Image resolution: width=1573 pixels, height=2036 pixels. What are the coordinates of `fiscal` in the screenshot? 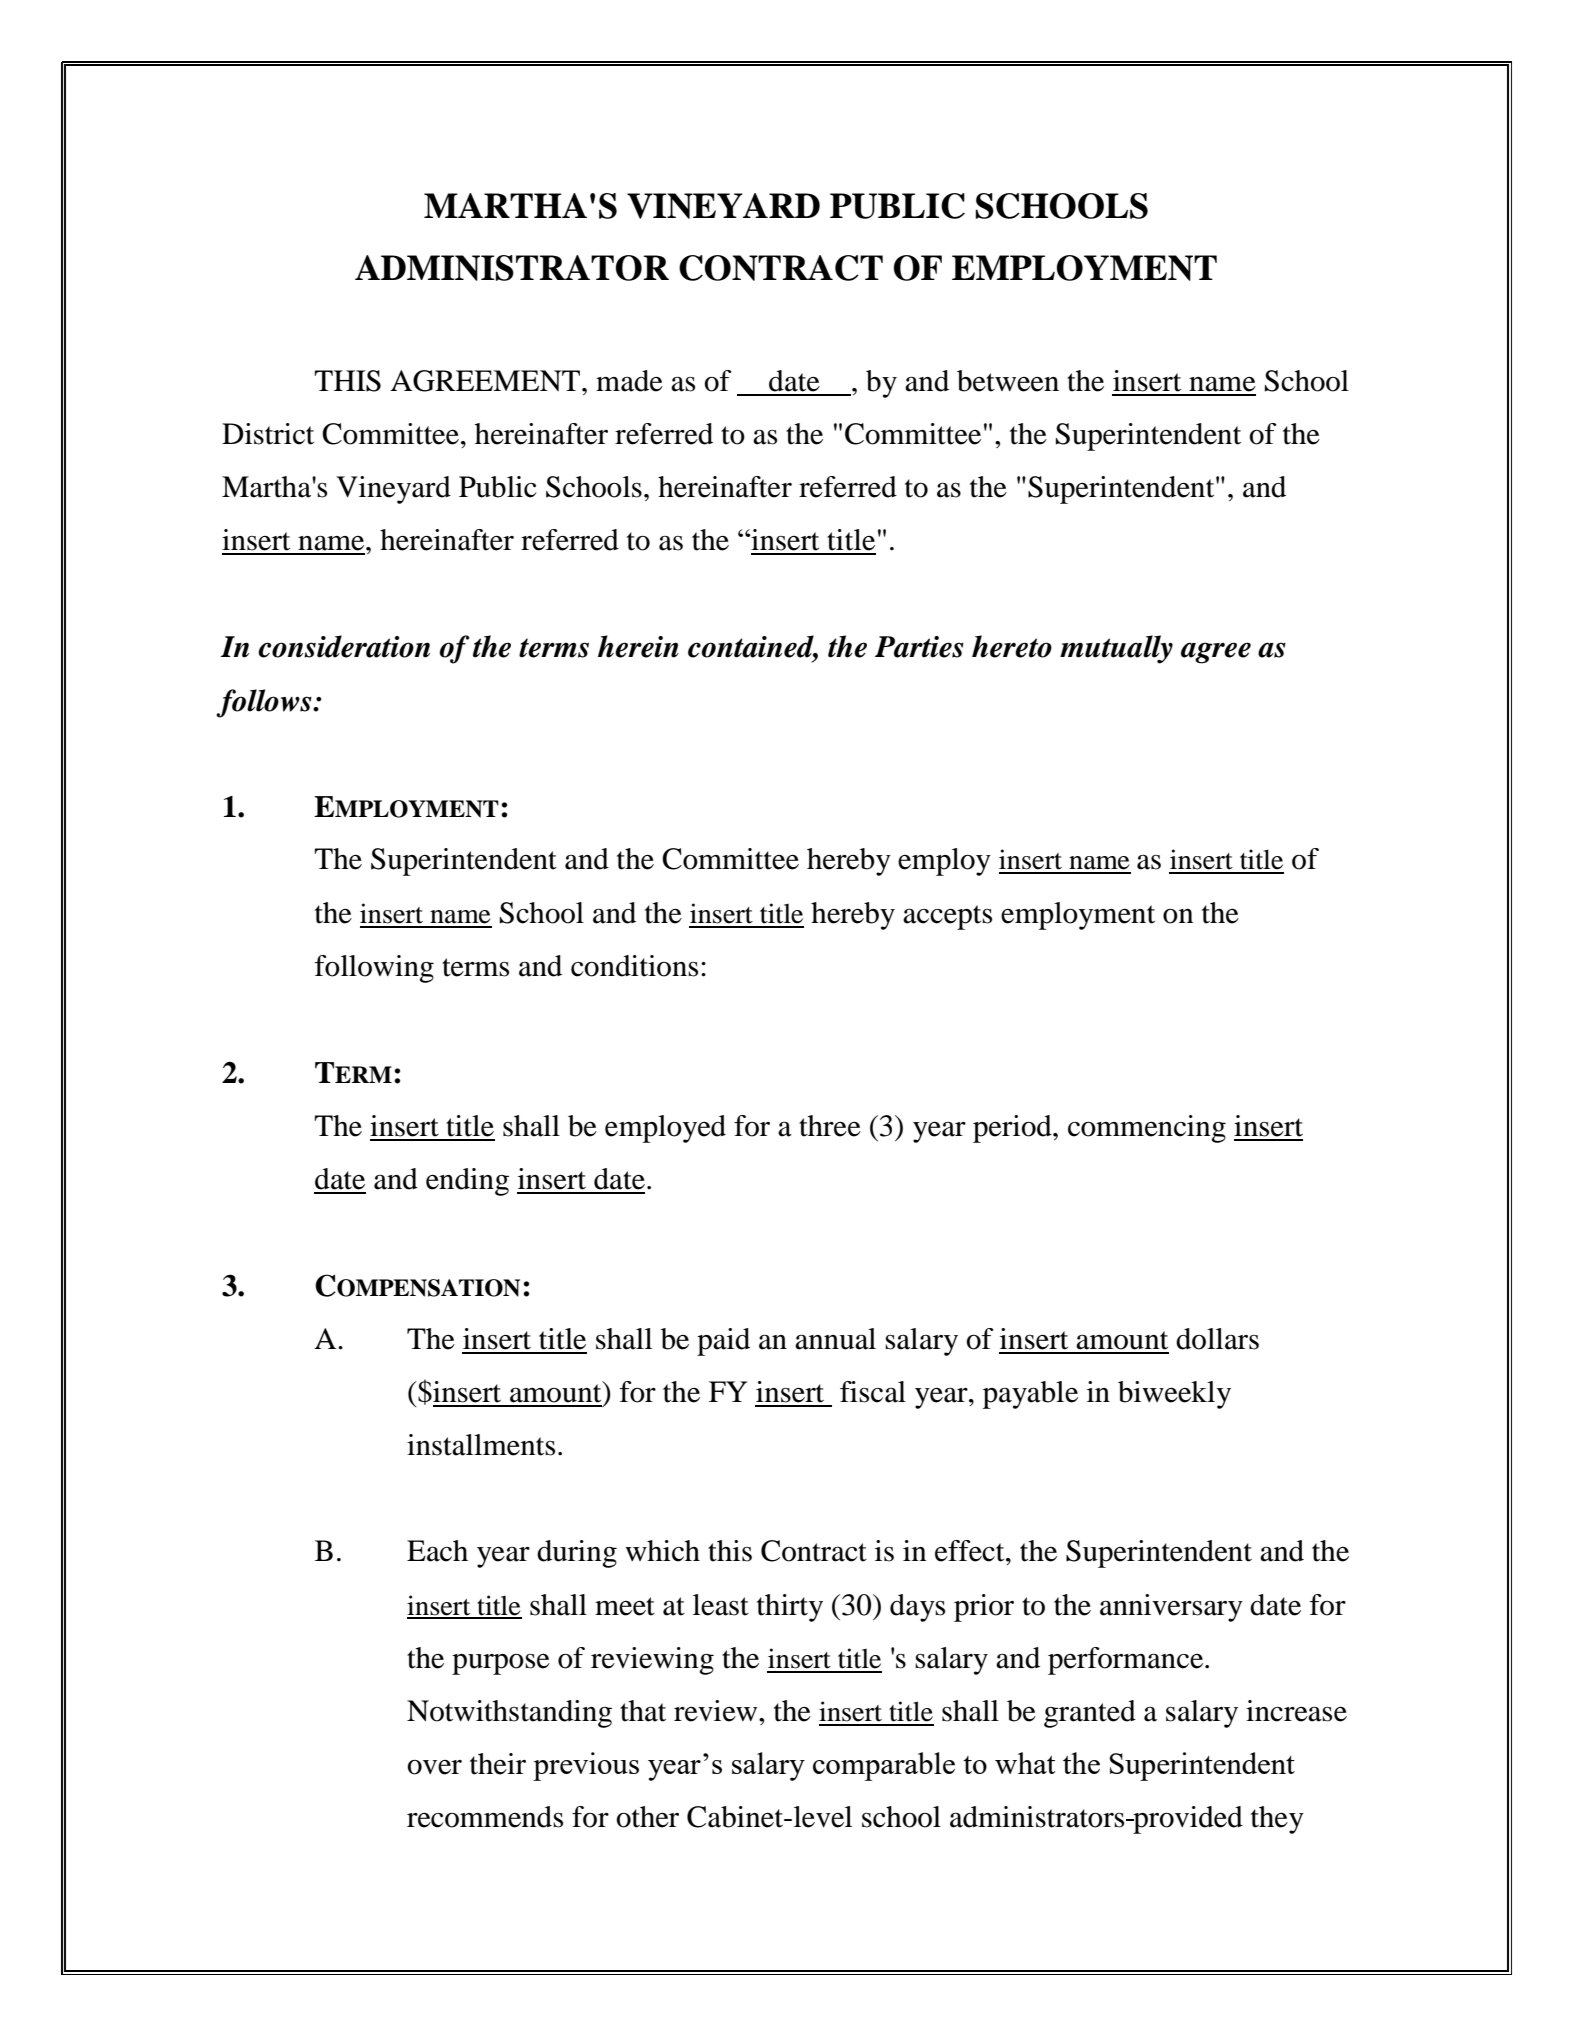 It's located at (873, 1392).
